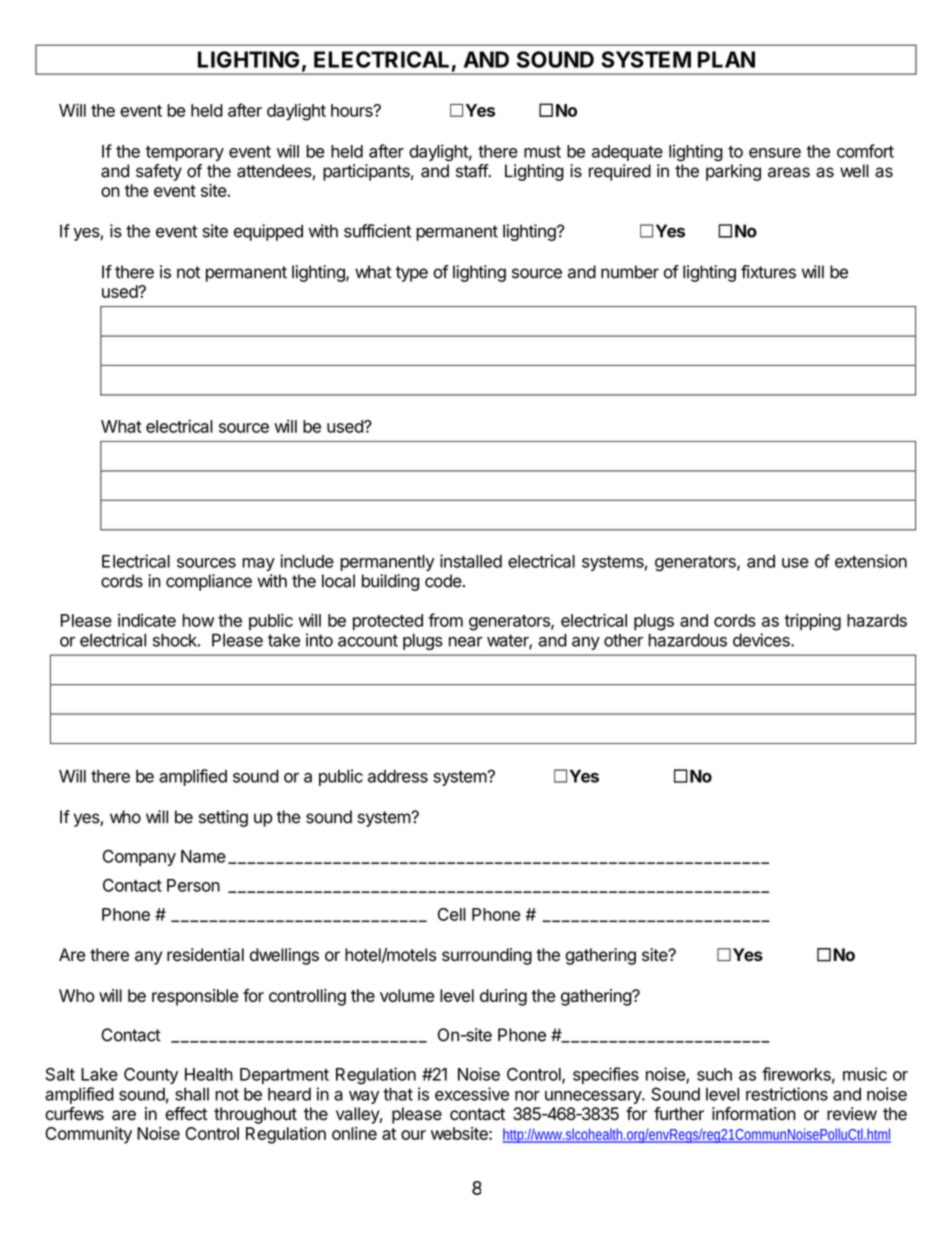 The width and height of the document is (952, 1233). What do you see at coordinates (147, 620) in the document?
I see `indicate` at bounding box center [147, 620].
